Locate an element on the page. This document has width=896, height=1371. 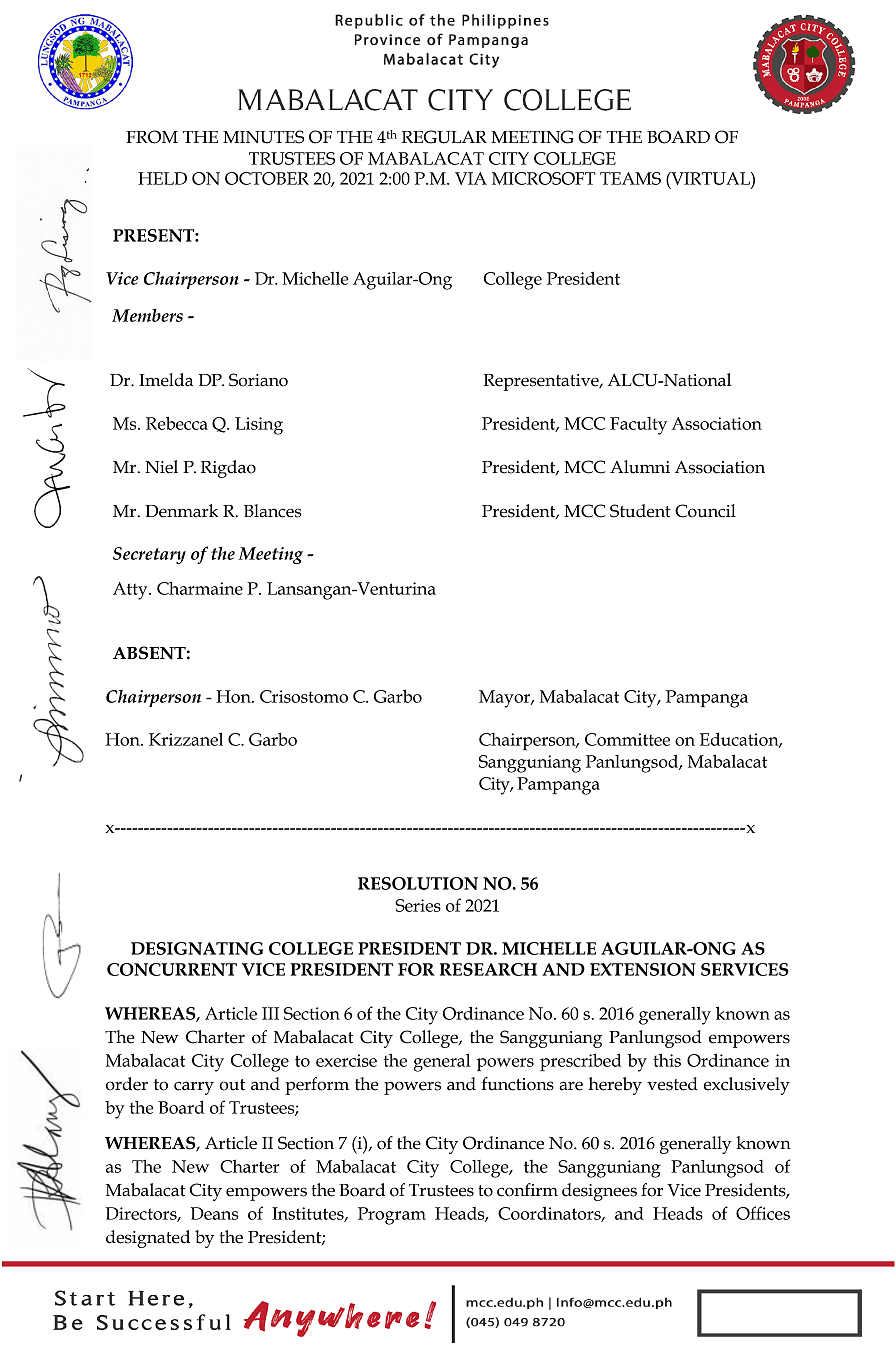
Student is located at coordinates (640, 511).
